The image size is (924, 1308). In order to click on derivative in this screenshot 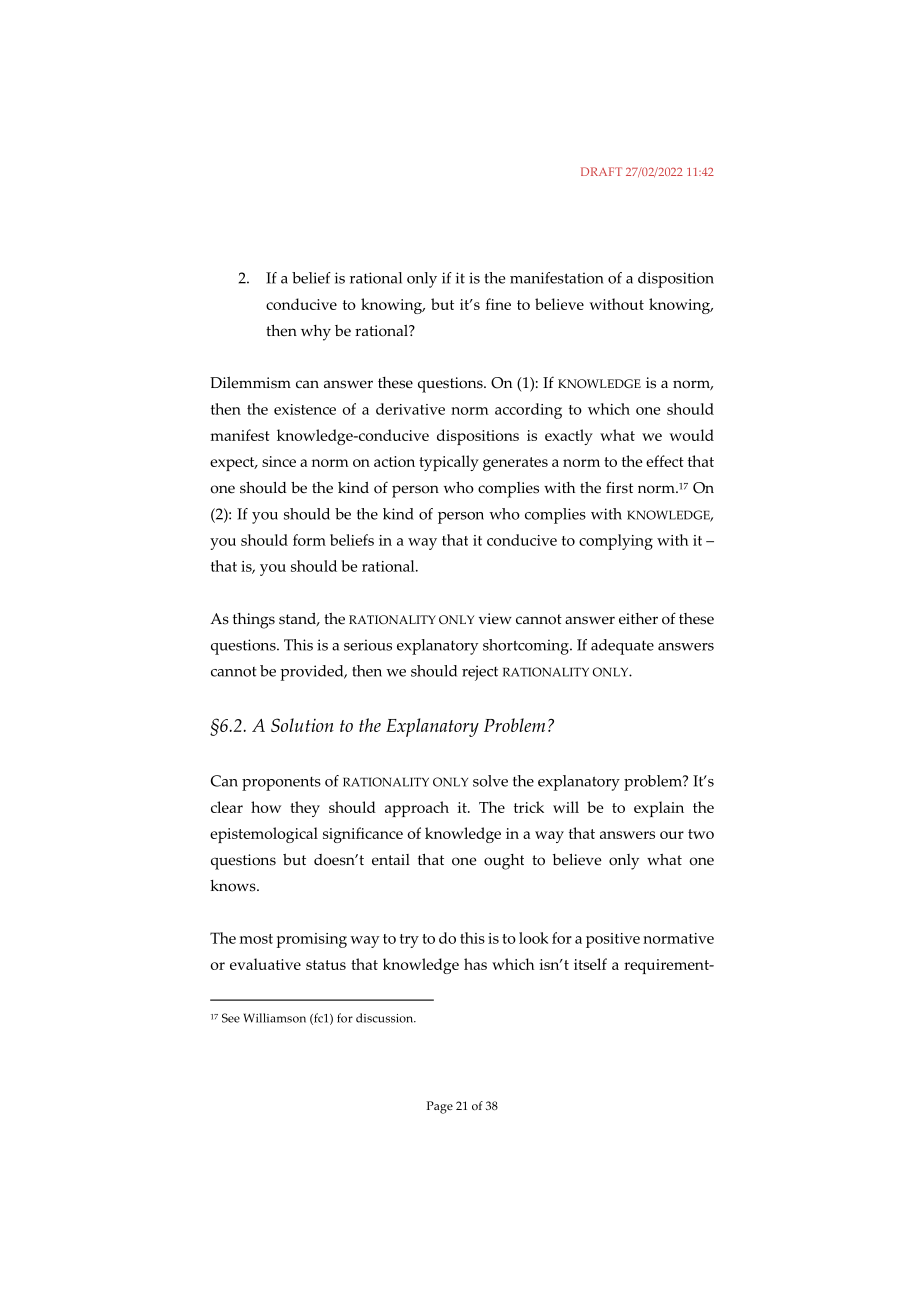, I will do `click(410, 409)`.
